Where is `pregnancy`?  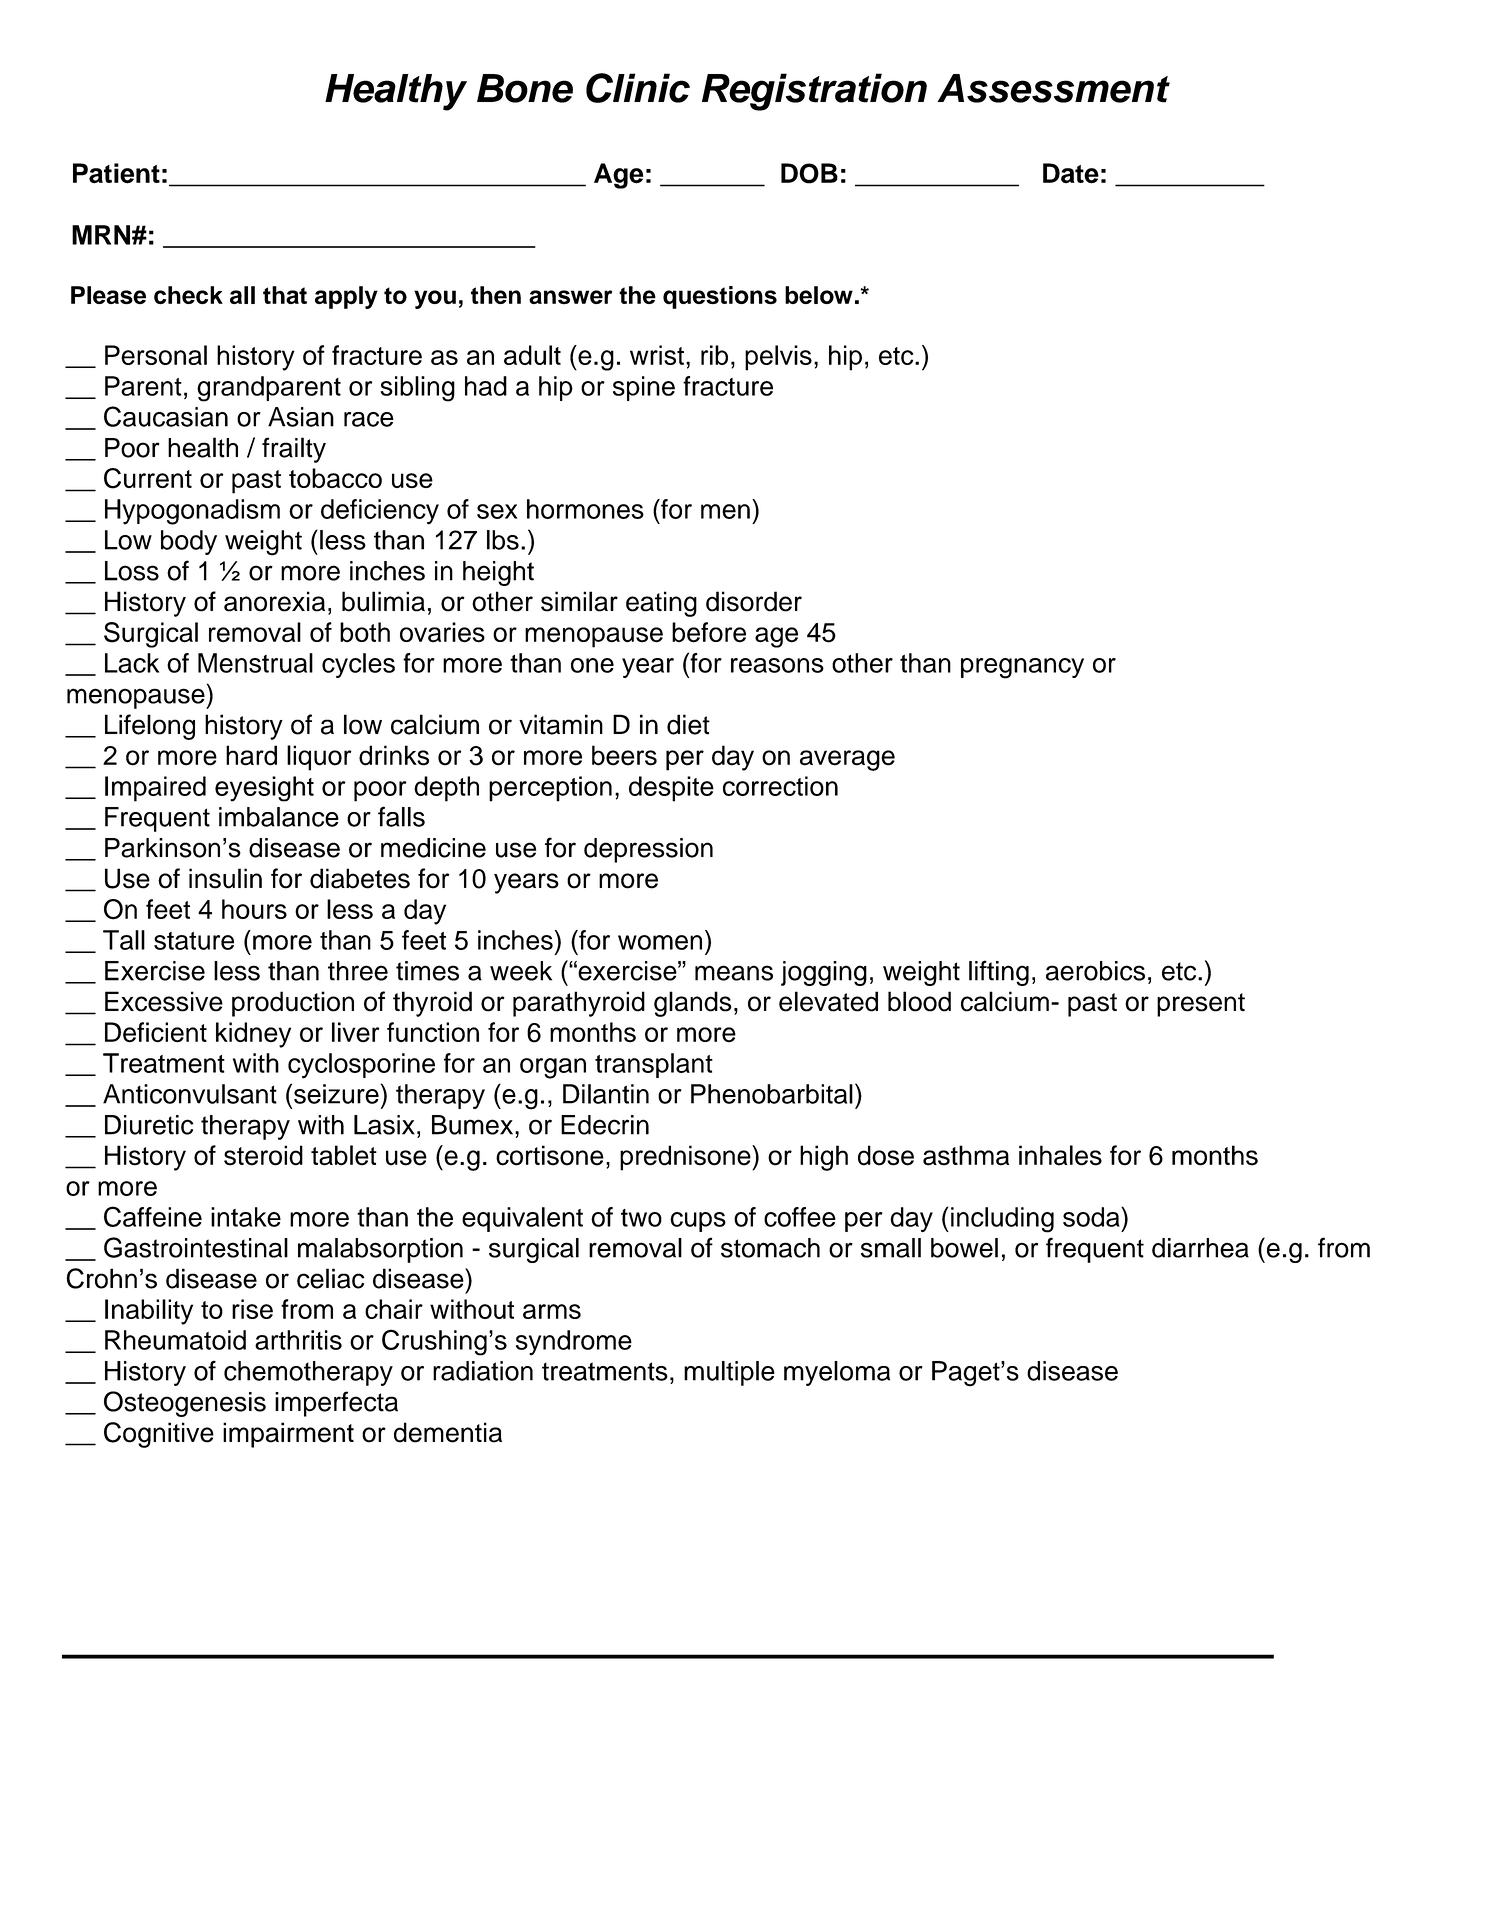
pregnancy is located at coordinates (1022, 668).
